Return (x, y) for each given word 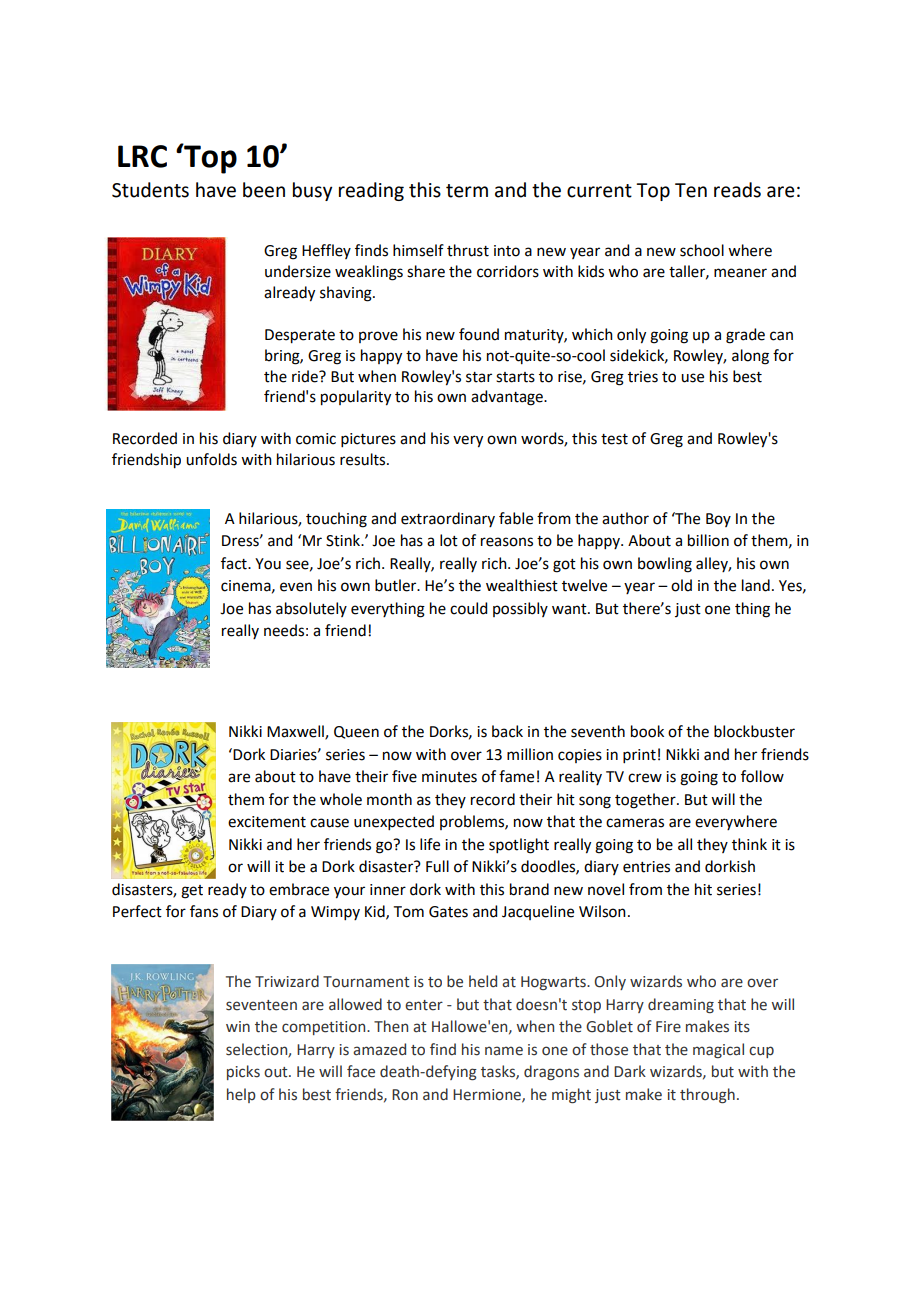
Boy (718, 520)
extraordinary (448, 519)
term (467, 191)
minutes (449, 777)
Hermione (488, 1095)
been (264, 190)
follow (762, 776)
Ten (691, 190)
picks (243, 1072)
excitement (267, 822)
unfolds (211, 459)
